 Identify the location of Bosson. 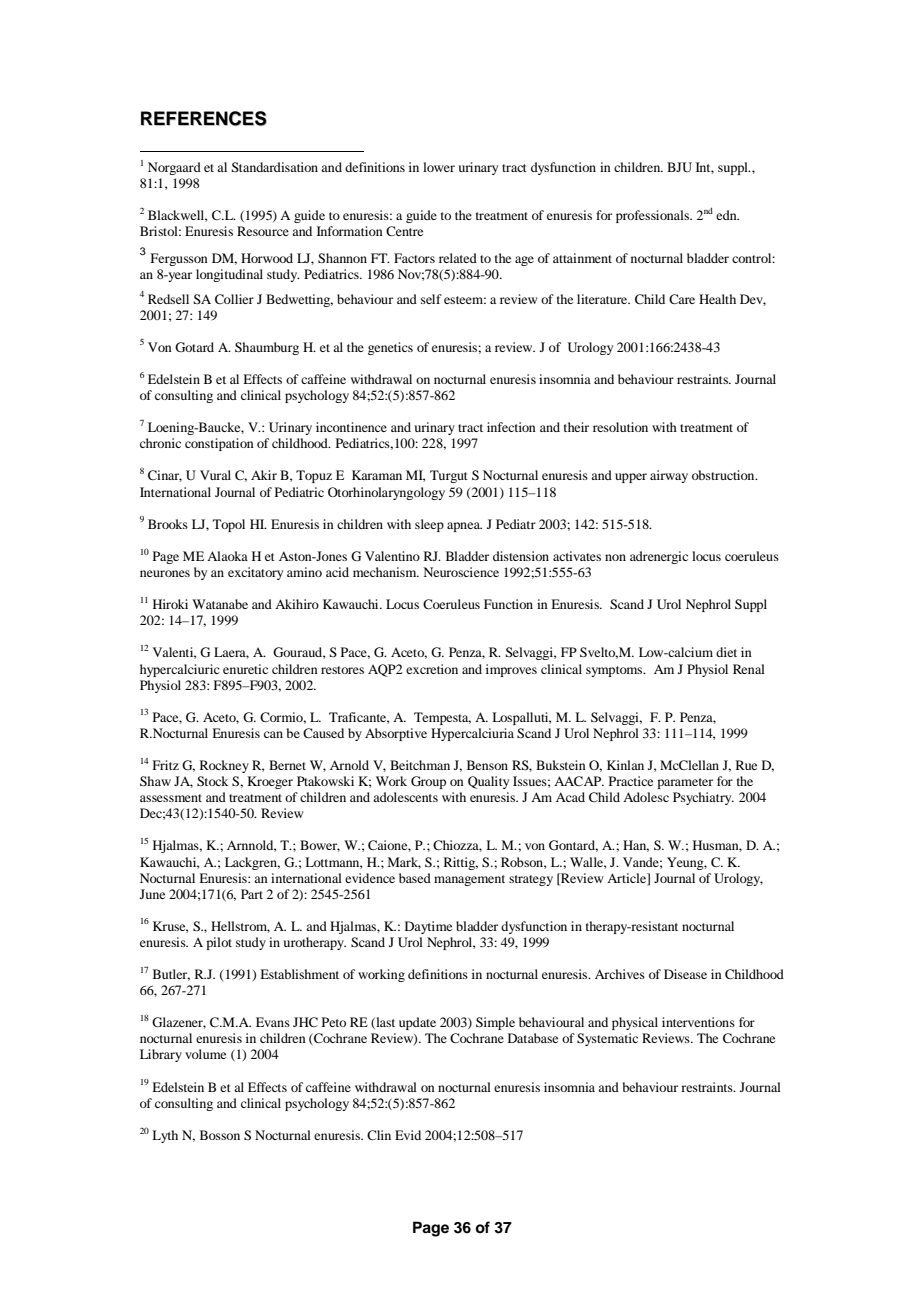
(220, 1135).
